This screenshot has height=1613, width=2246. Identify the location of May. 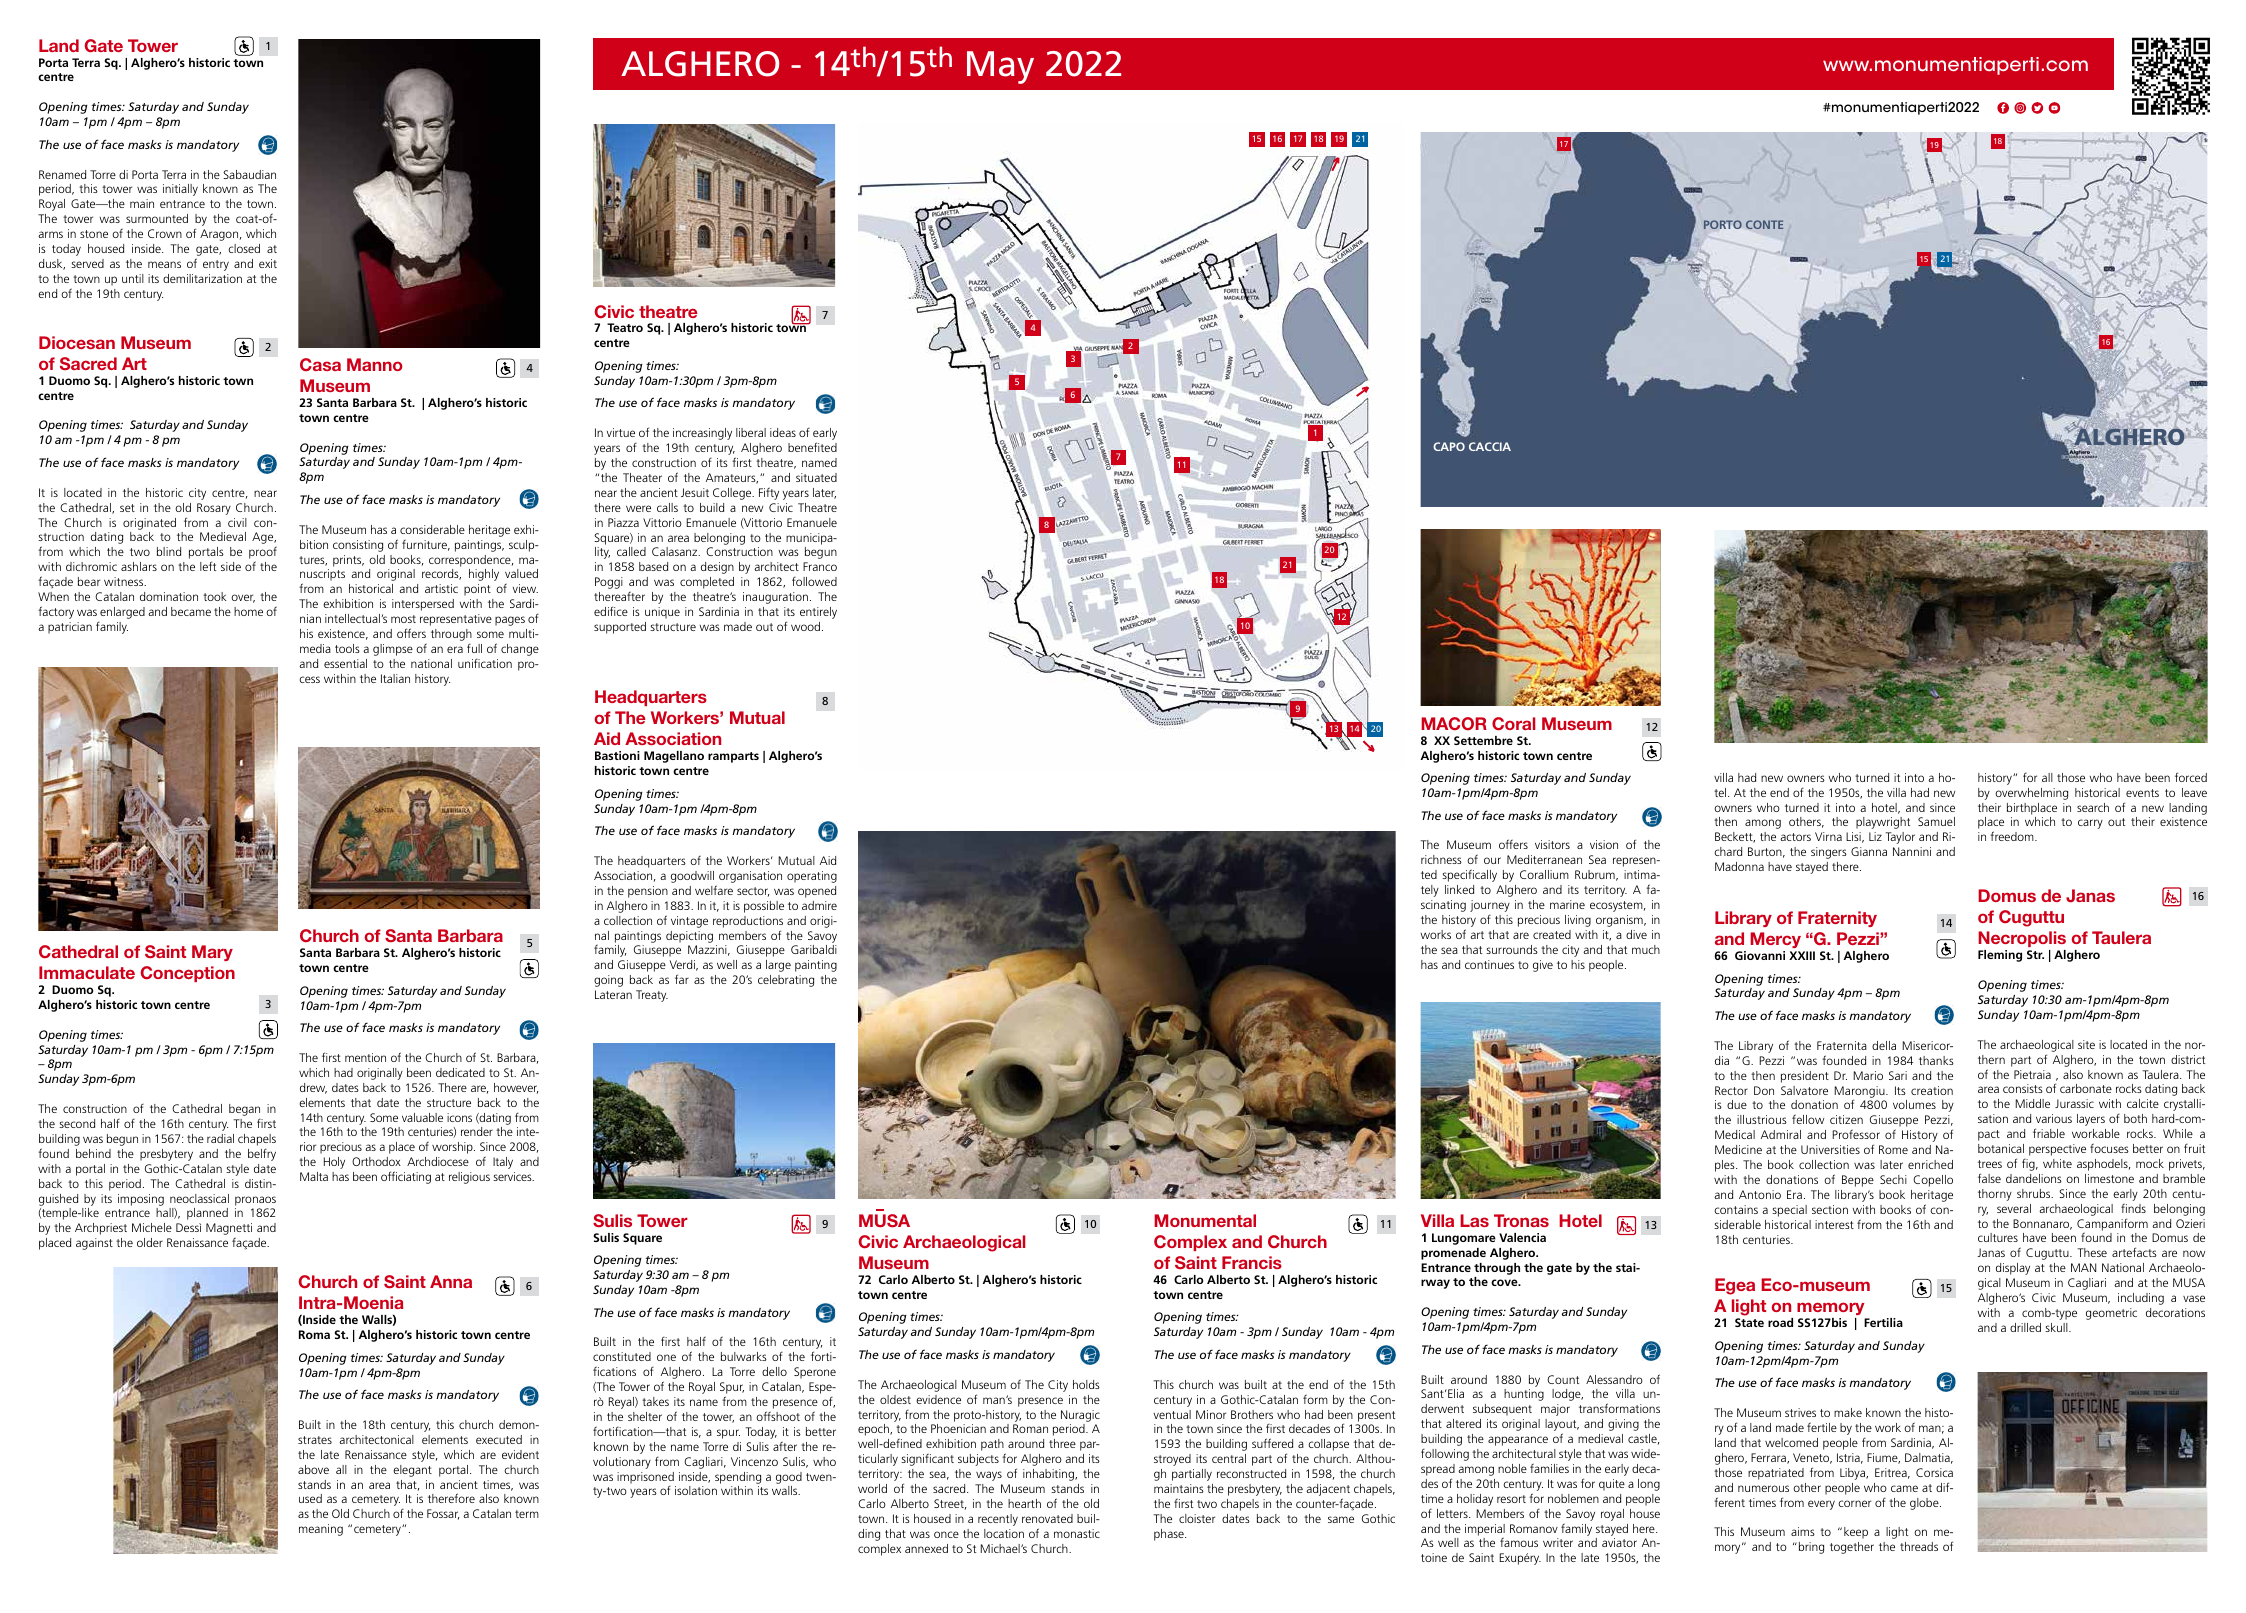
(1000, 67).
